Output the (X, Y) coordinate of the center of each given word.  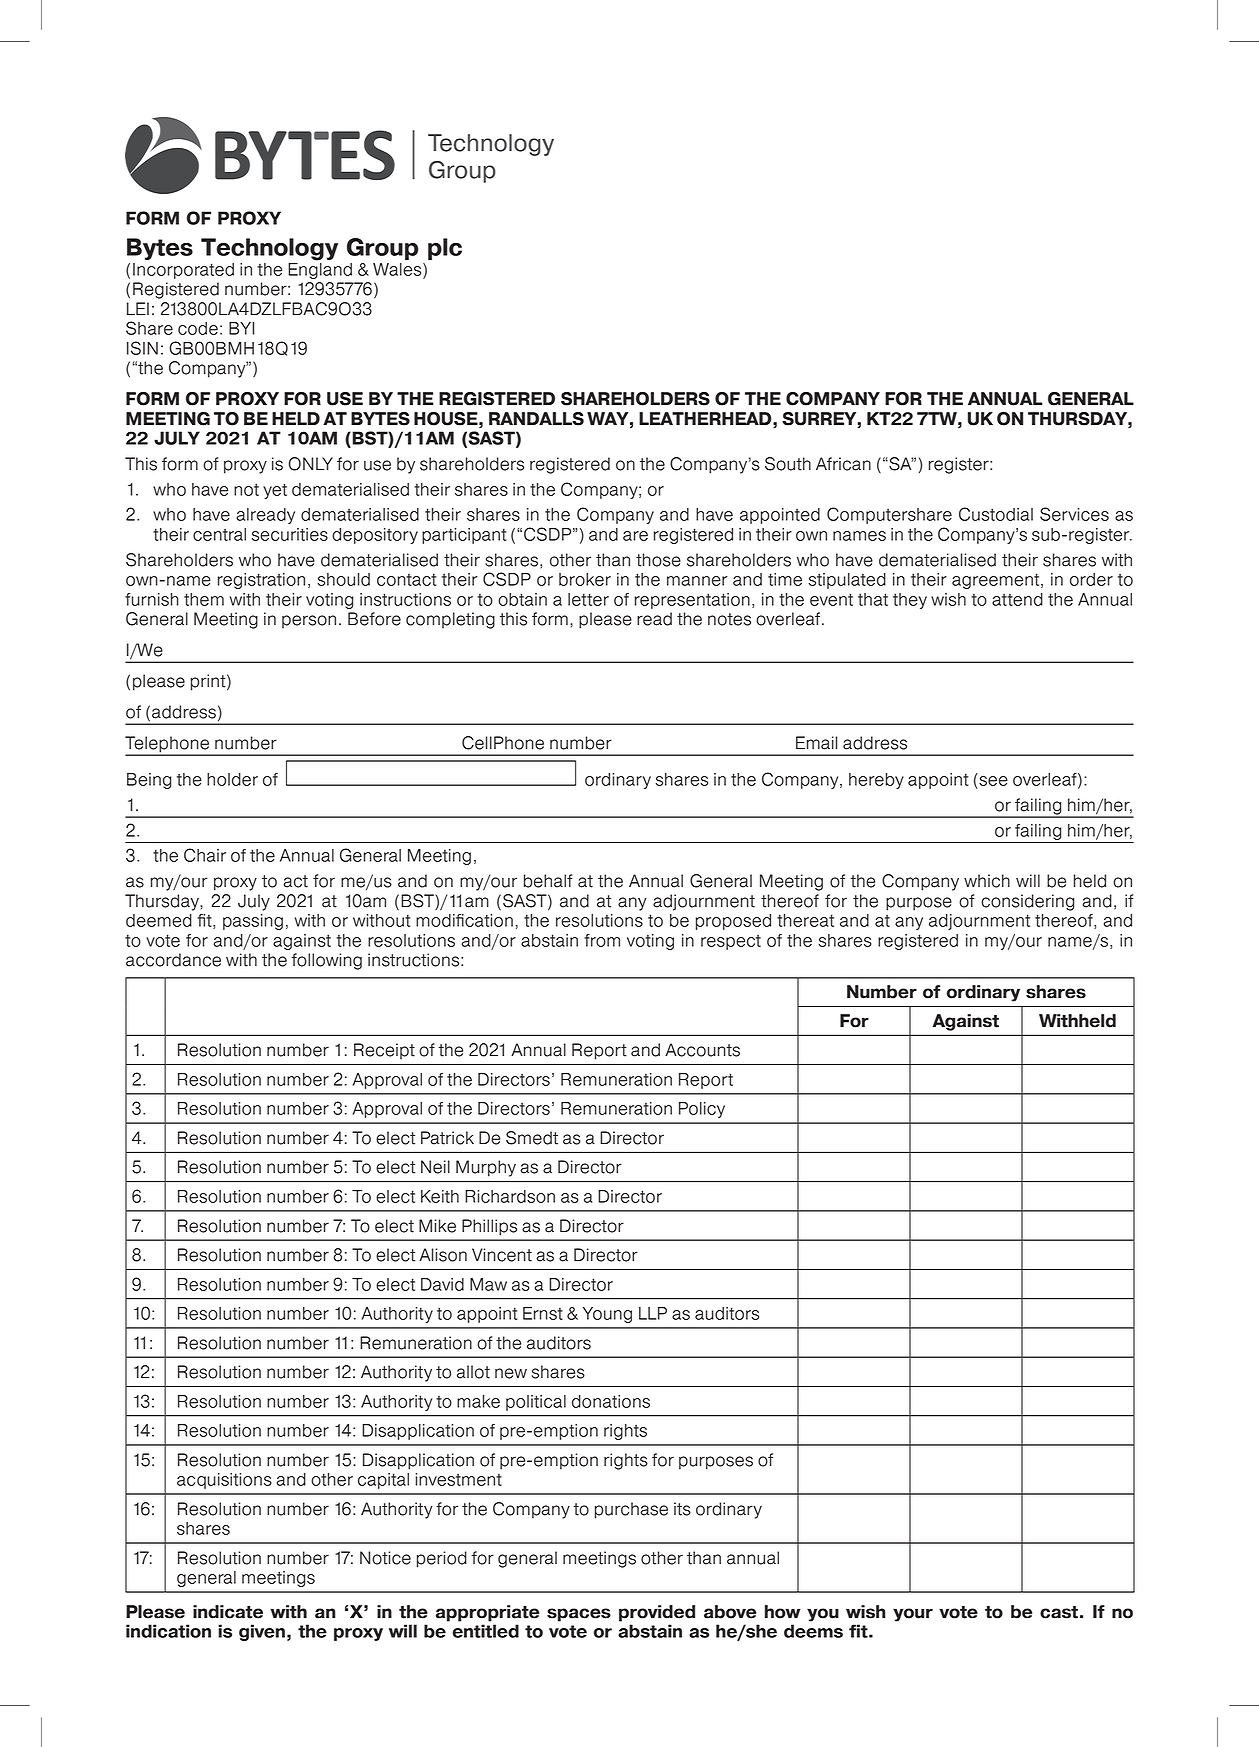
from (602, 940)
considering (1027, 902)
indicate (228, 1612)
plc (445, 249)
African (843, 464)
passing (253, 922)
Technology (269, 249)
